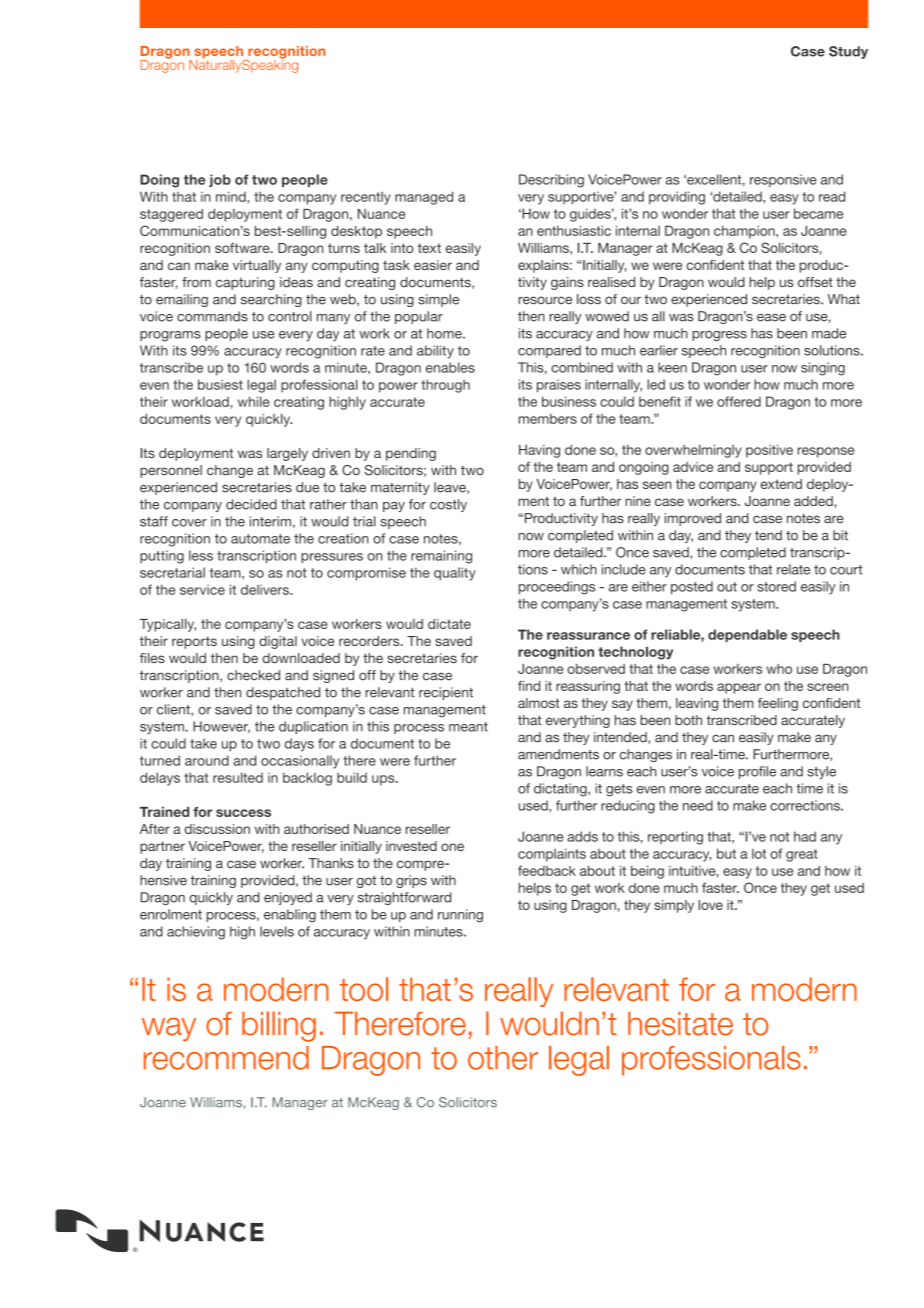 Image resolution: width=924 pixels, height=1308 pixels. I want to click on Study, so click(848, 52).
